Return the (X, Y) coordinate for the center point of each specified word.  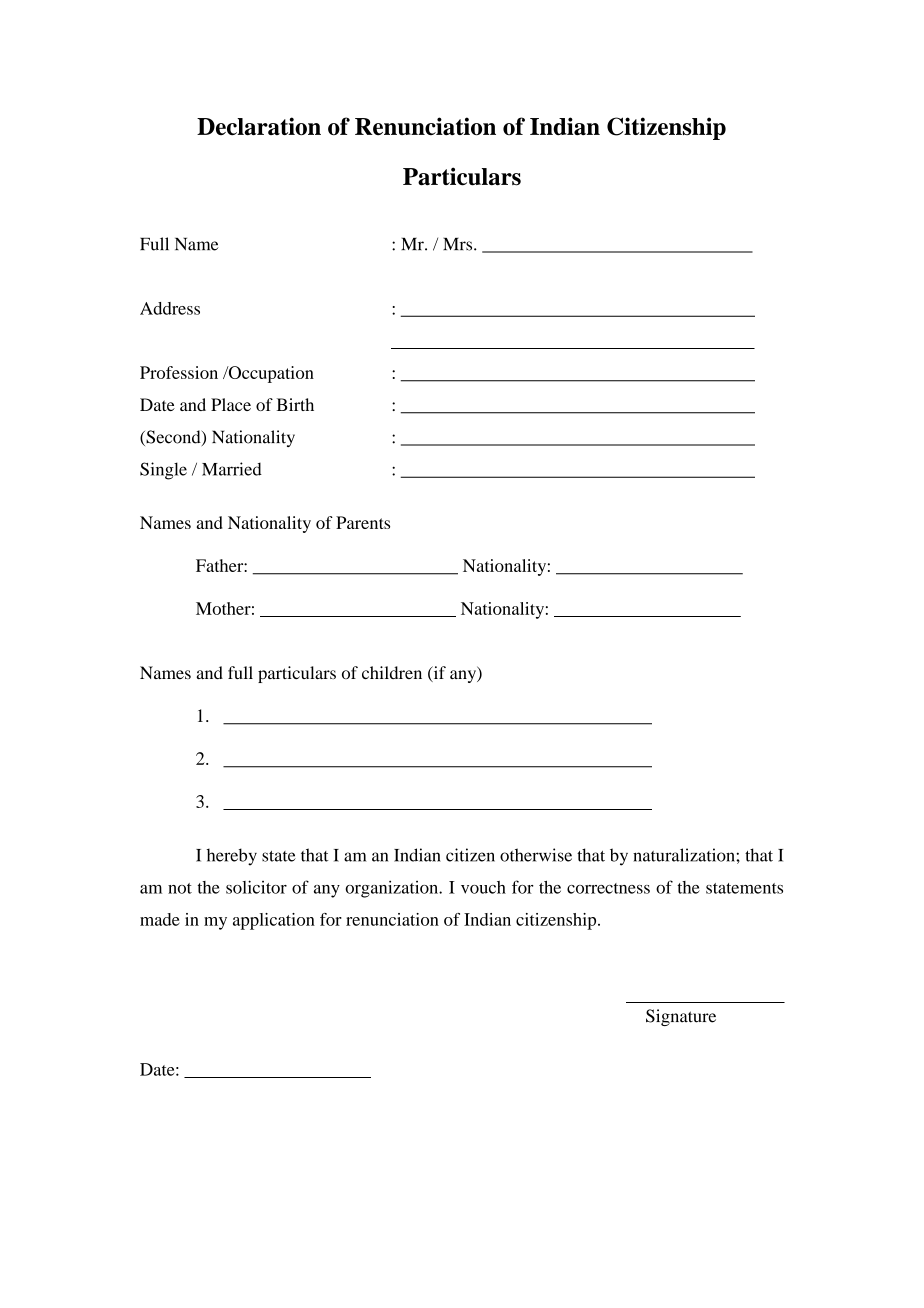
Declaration (259, 126)
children (392, 672)
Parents (363, 522)
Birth (295, 404)
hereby (231, 857)
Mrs (459, 244)
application (274, 921)
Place (231, 404)
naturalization (685, 855)
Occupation (270, 374)
